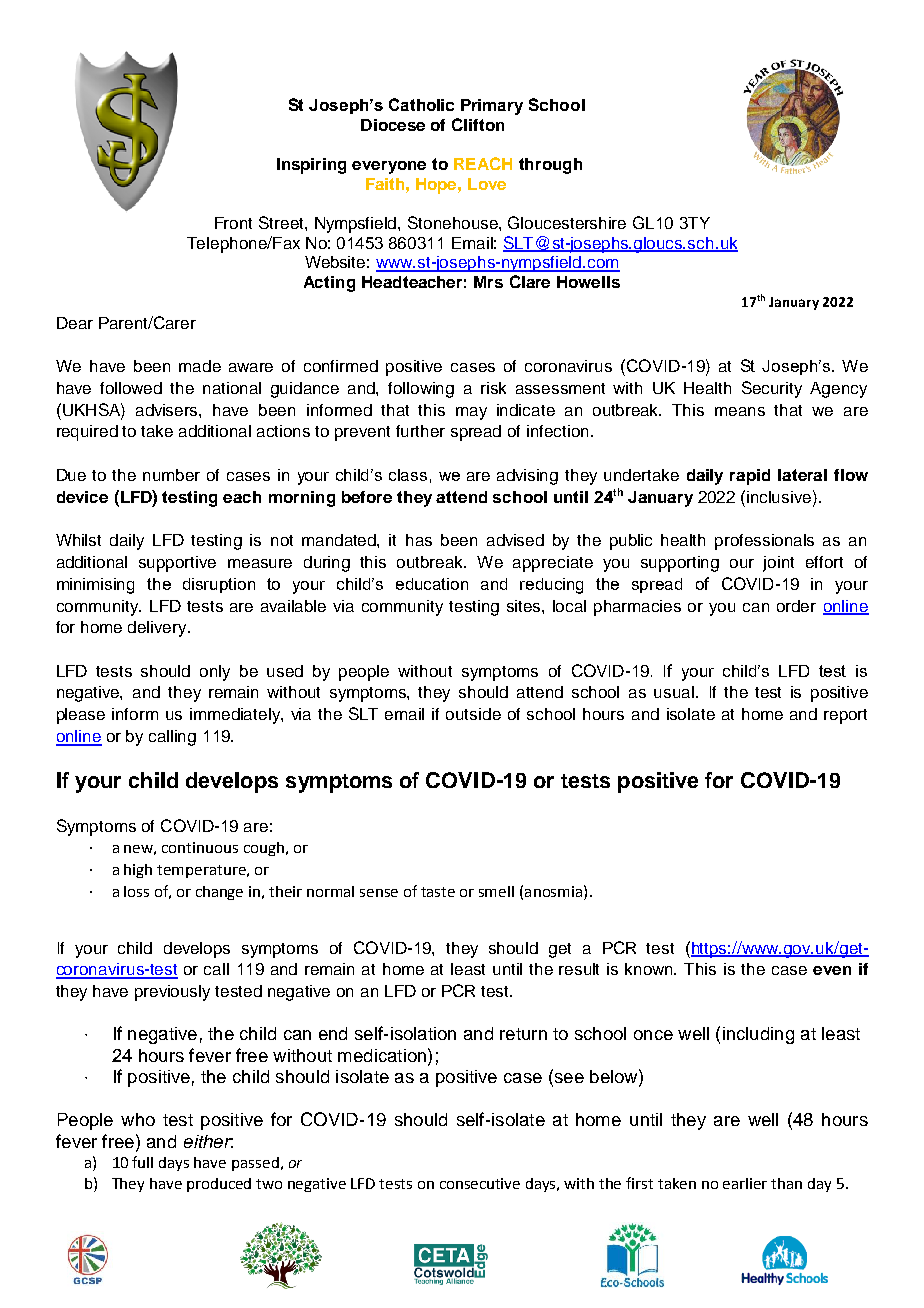  What do you see at coordinates (233, 223) in the screenshot?
I see `Front` at bounding box center [233, 223].
